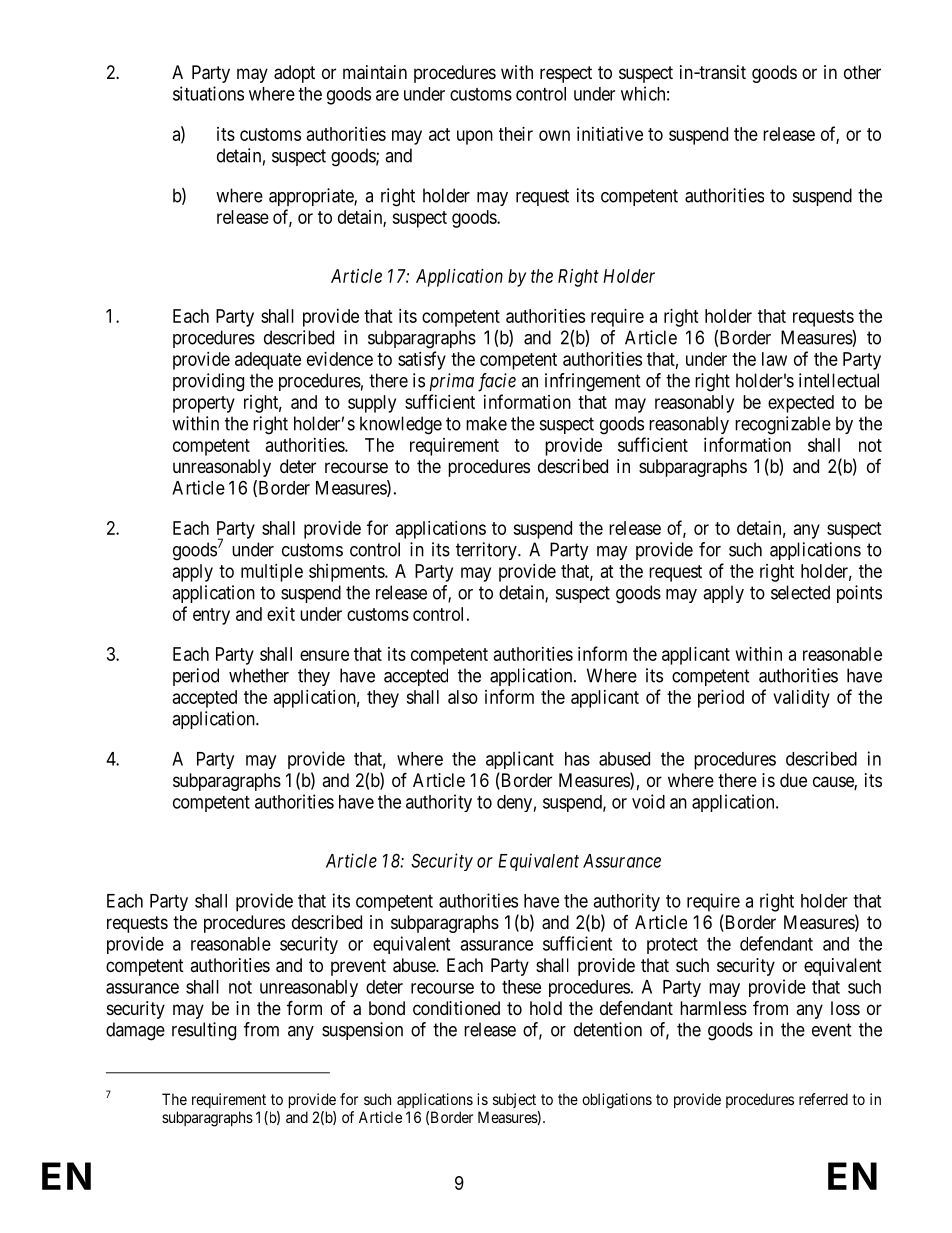 Image resolution: width=952 pixels, height=1233 pixels. I want to click on resulting, so click(204, 1031).
